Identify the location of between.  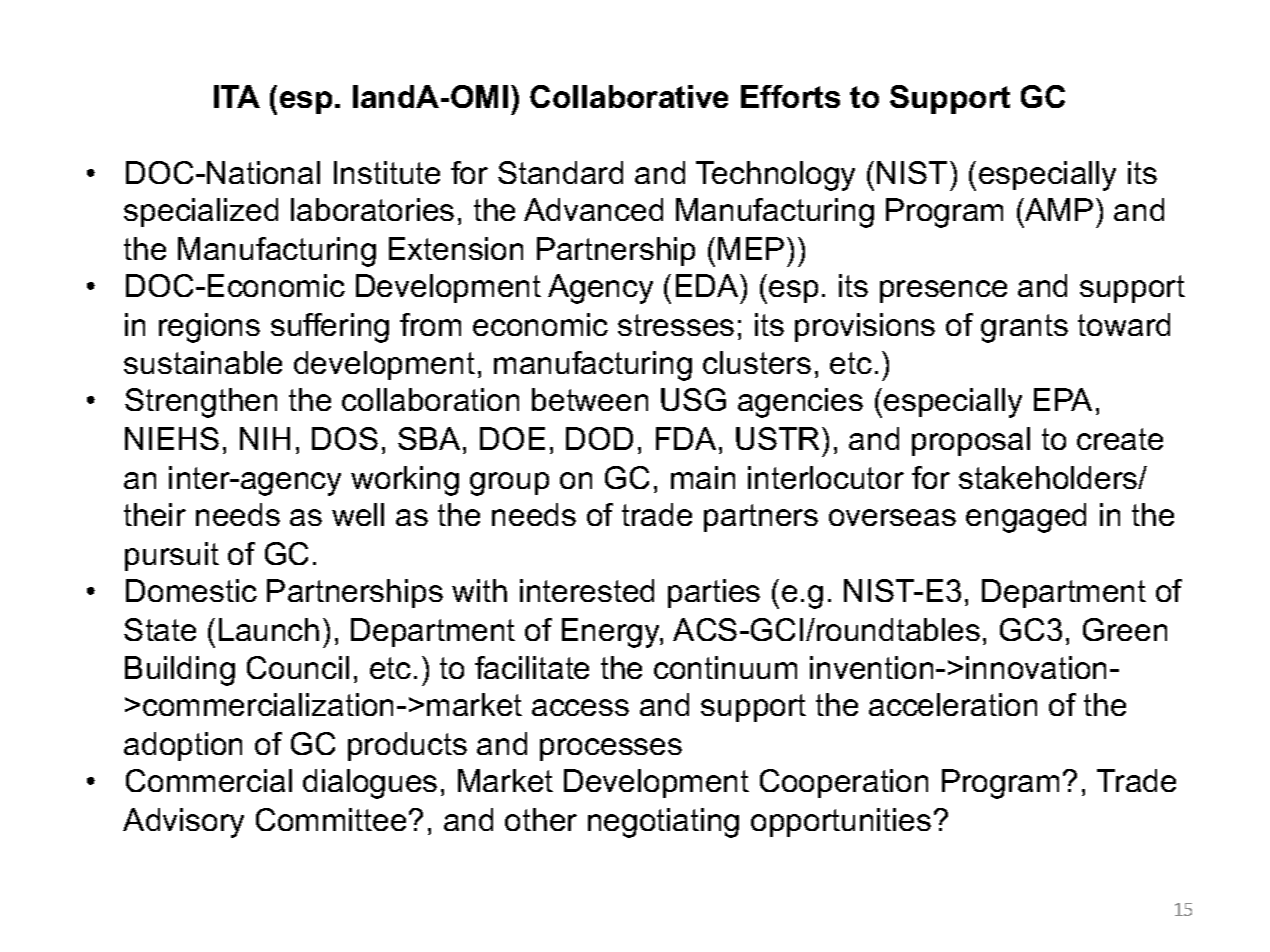
(590, 399).
